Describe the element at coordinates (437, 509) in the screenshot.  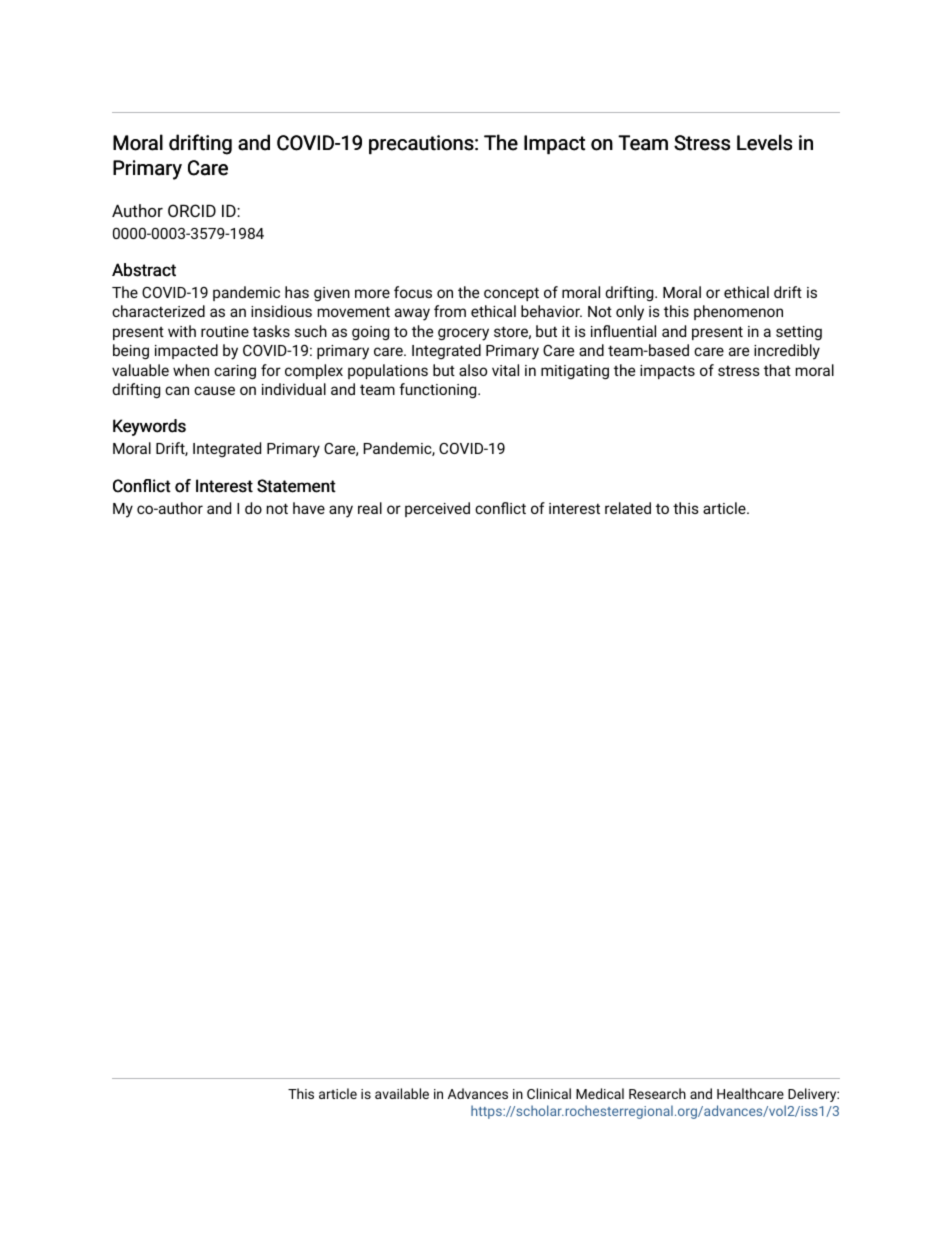
I see `perceived` at that location.
